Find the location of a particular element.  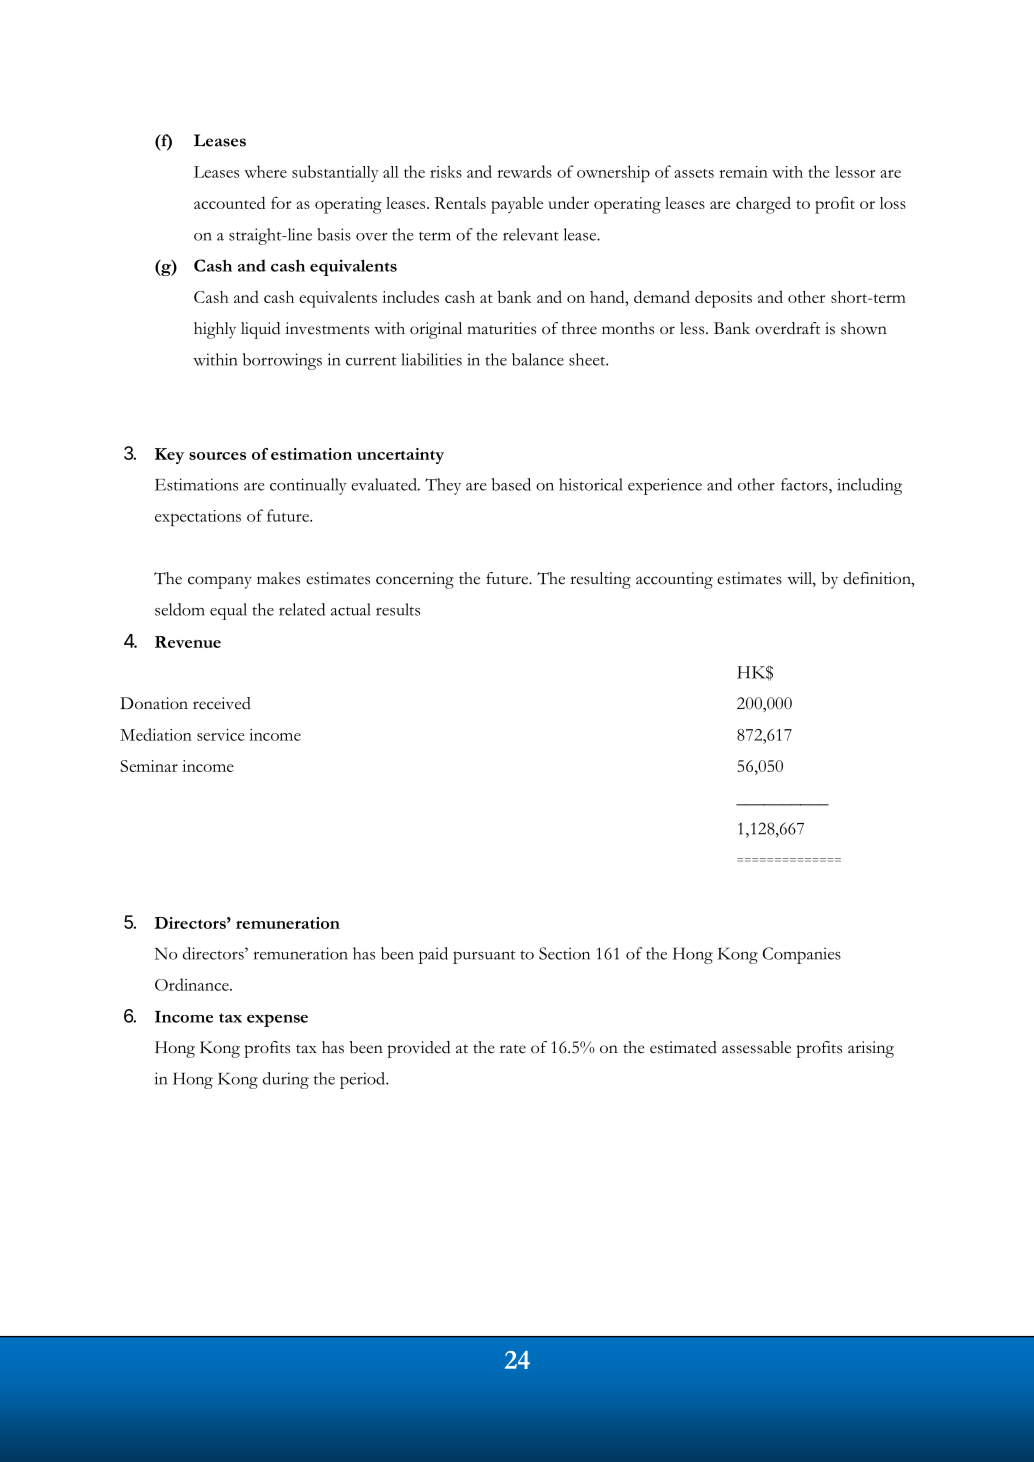

payable is located at coordinates (517, 205).
